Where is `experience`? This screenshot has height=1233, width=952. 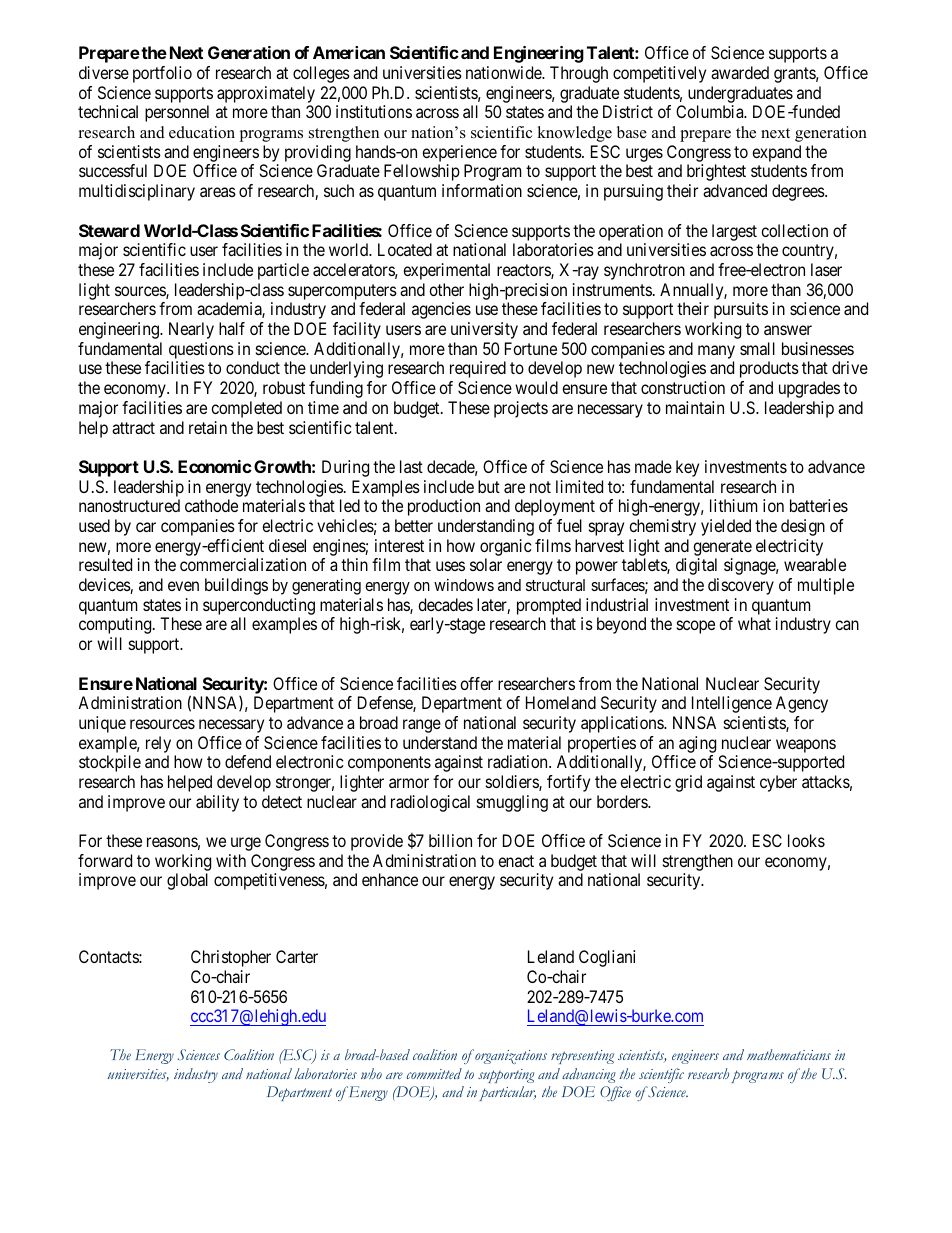 experience is located at coordinates (459, 153).
